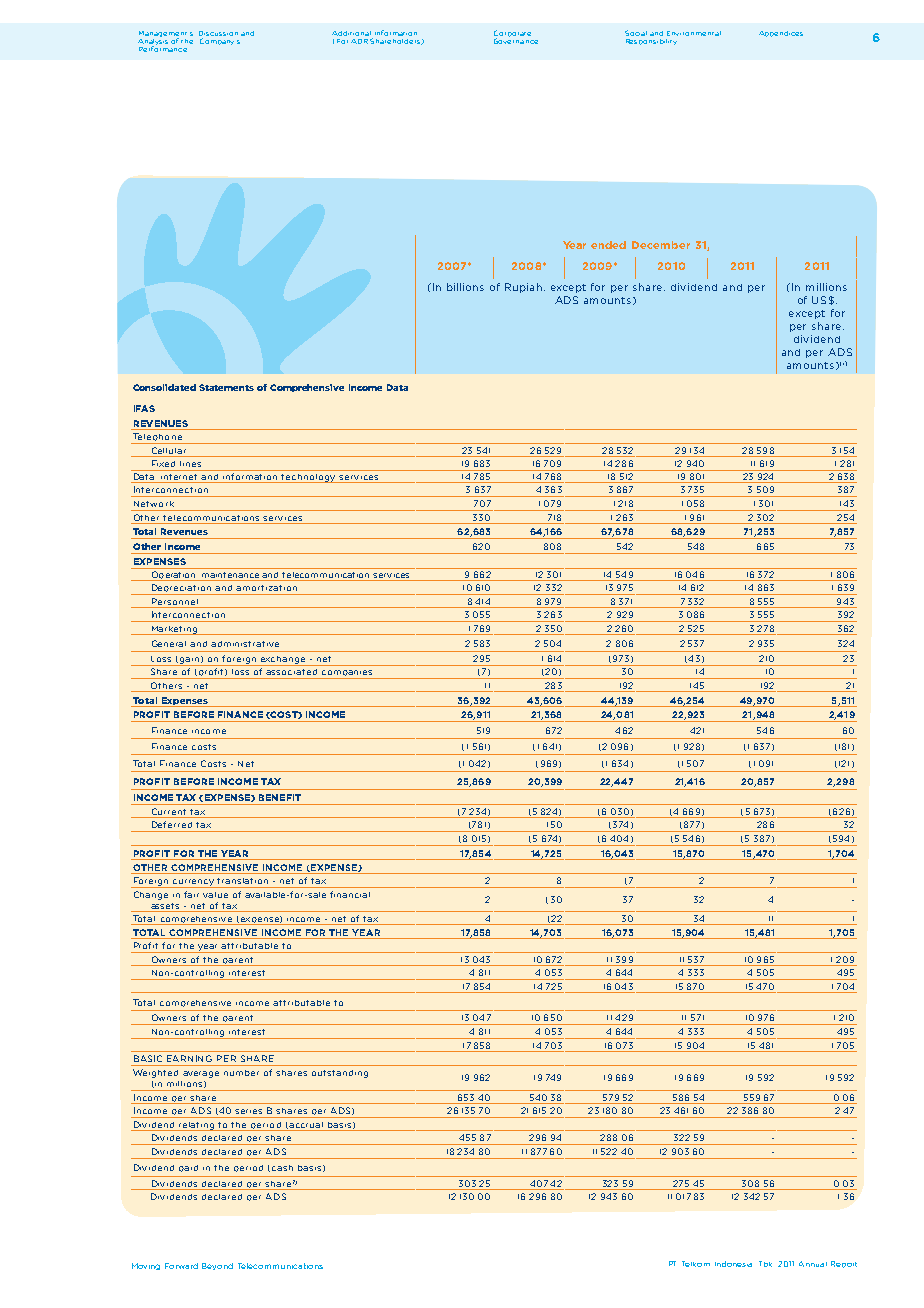 The height and width of the screenshot is (1308, 924). What do you see at coordinates (217, 1266) in the screenshot?
I see `Beyond` at bounding box center [217, 1266].
